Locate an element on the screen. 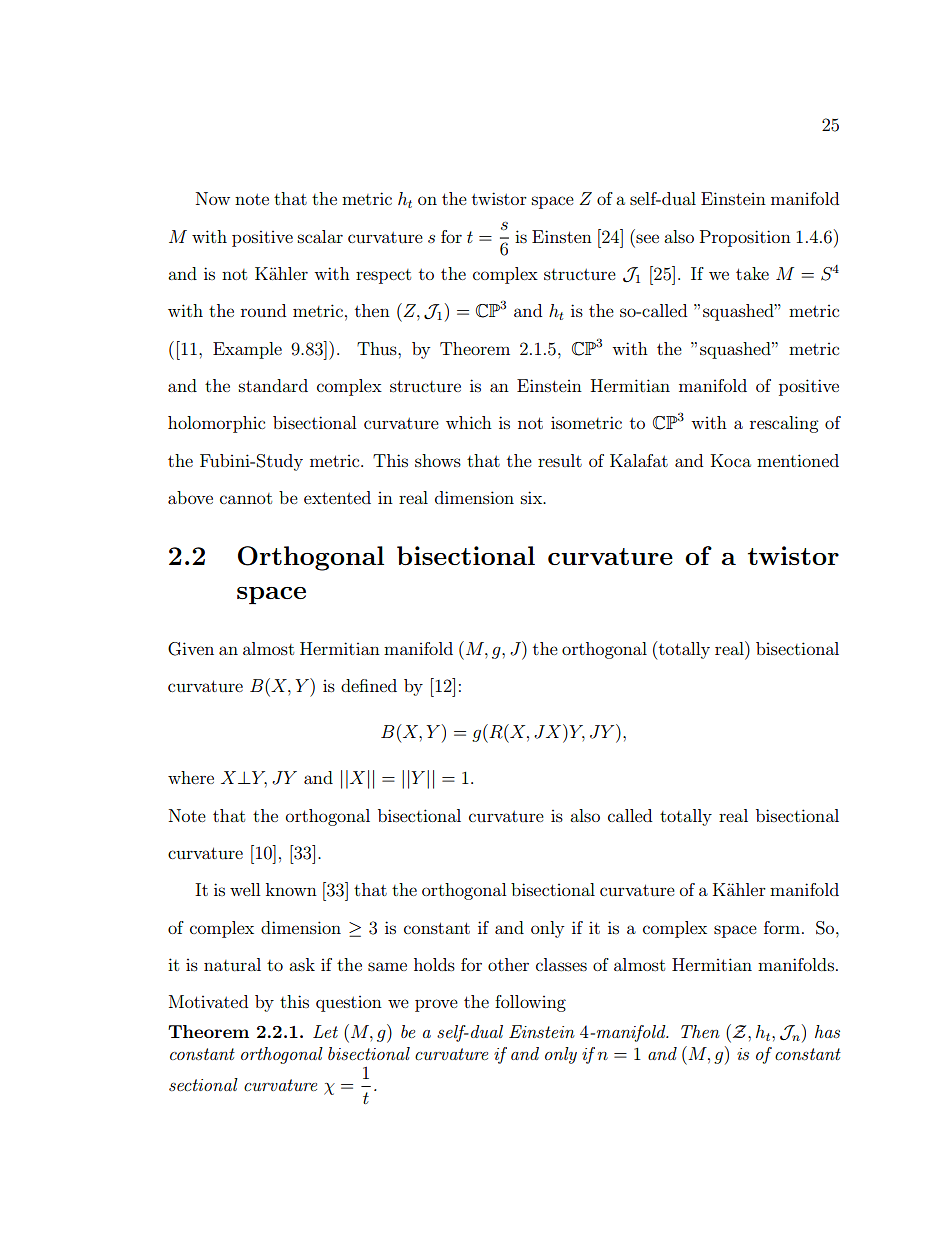 The image size is (952, 1233). where is located at coordinates (191, 777).
